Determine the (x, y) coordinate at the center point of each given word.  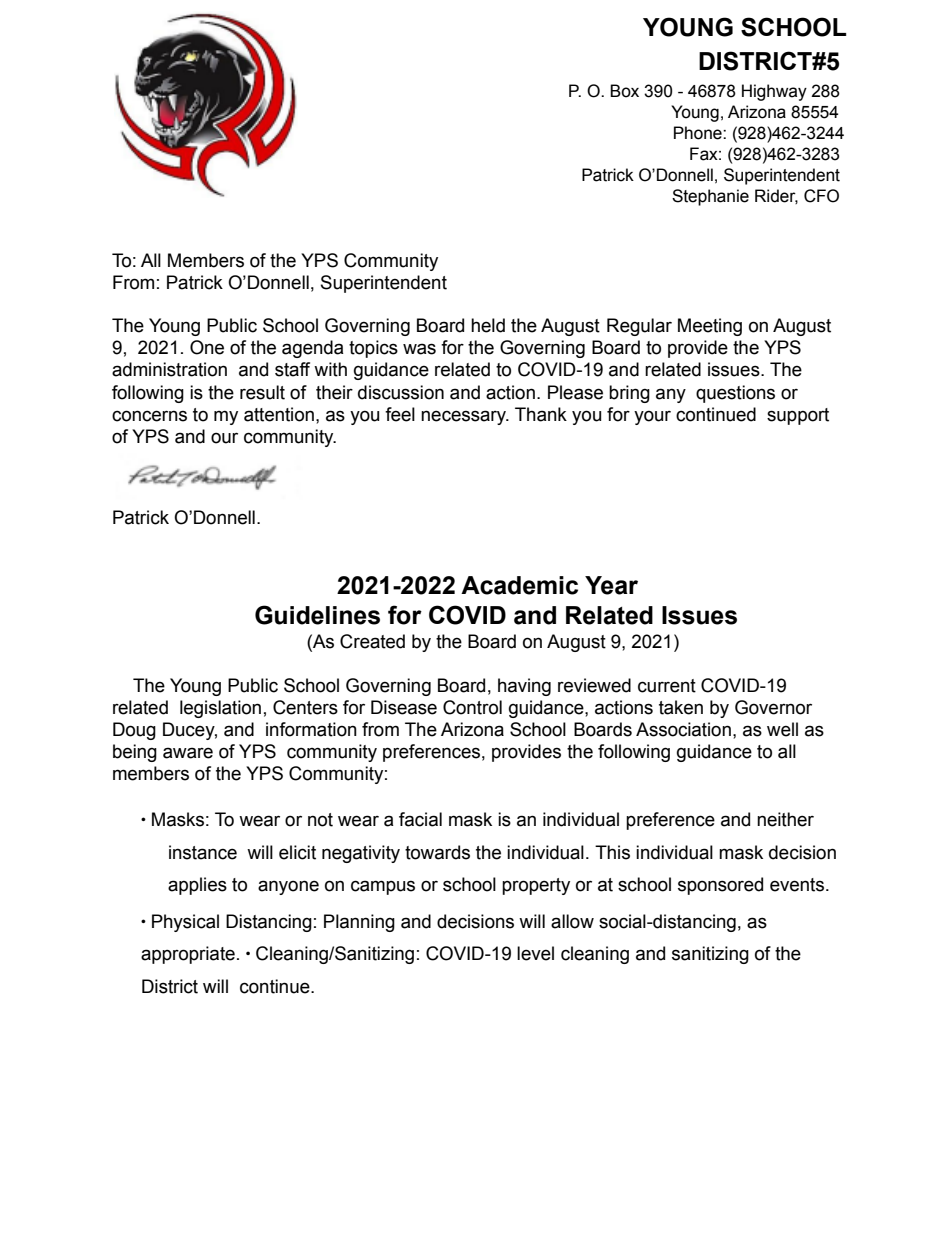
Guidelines (317, 615)
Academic (519, 585)
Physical (185, 923)
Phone (699, 133)
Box (624, 91)
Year (611, 585)
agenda (313, 349)
